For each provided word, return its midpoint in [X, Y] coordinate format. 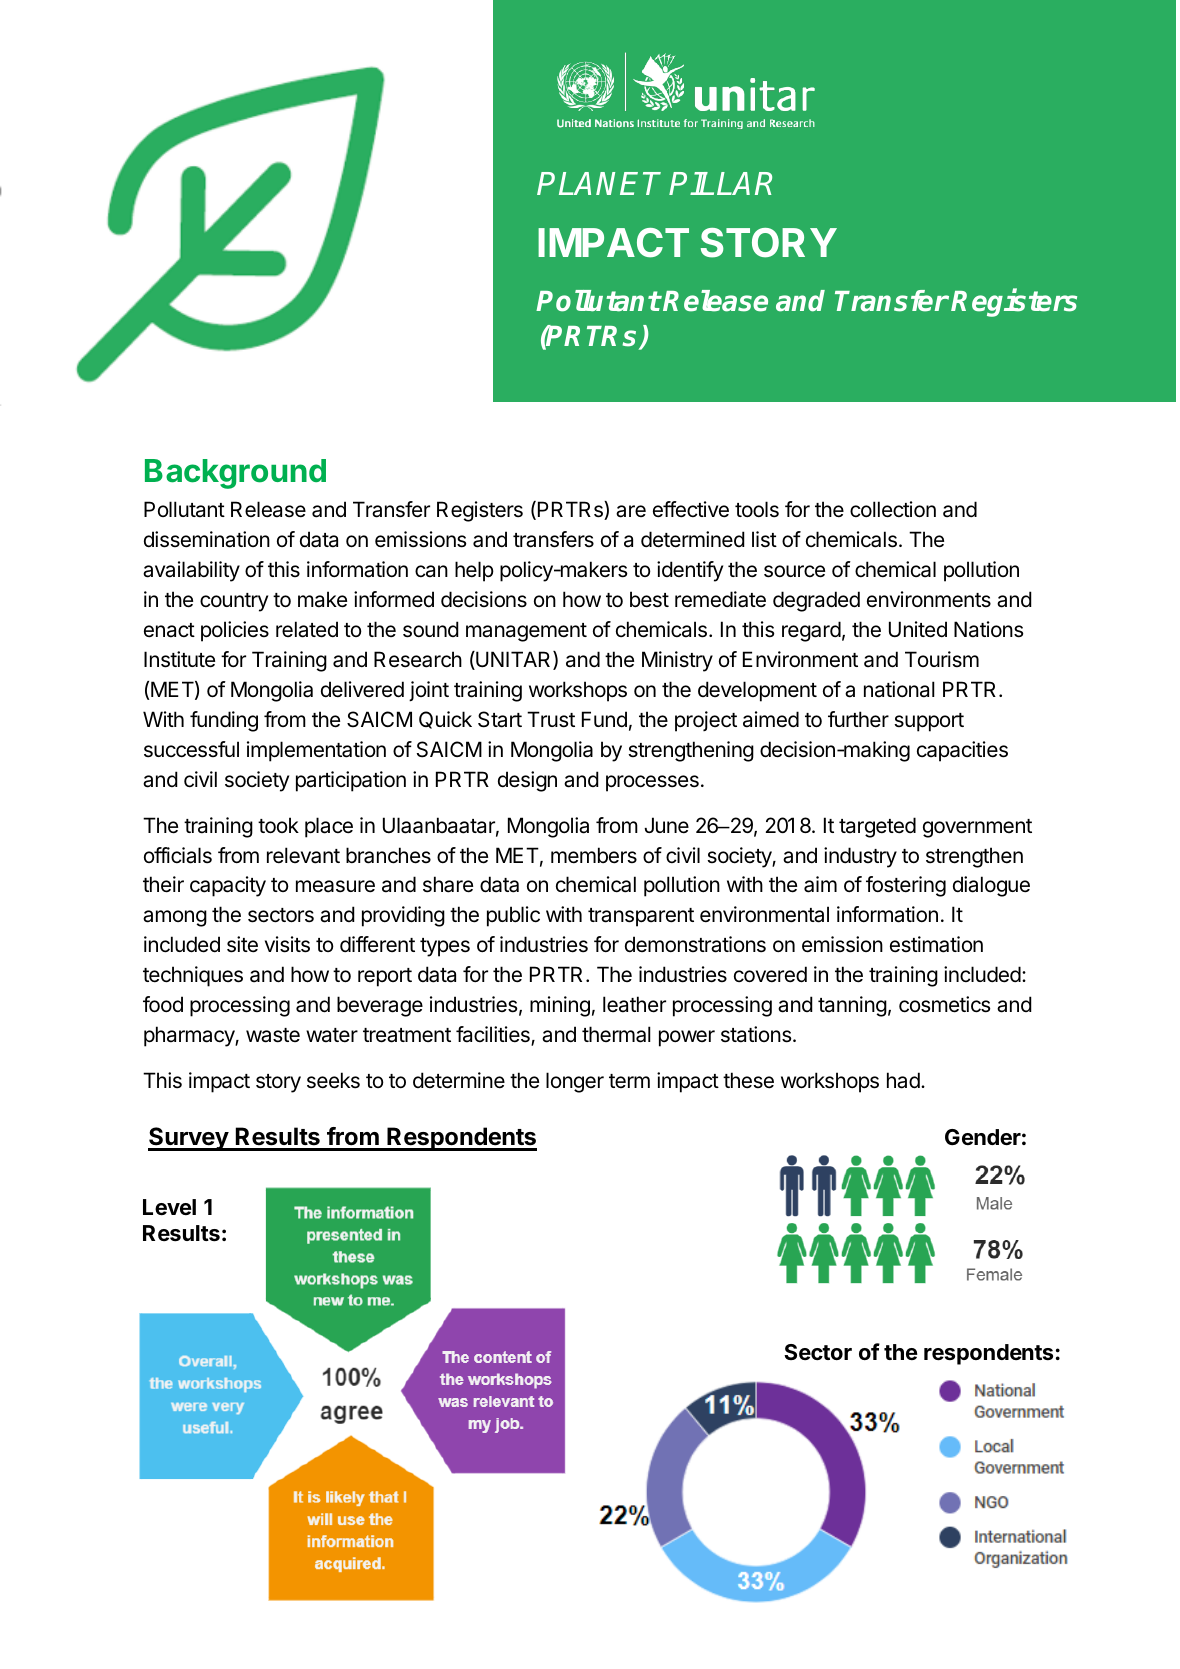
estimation [936, 944]
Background [235, 474]
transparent [641, 917]
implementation [316, 751]
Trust [551, 719]
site [242, 944]
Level [169, 1207]
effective [691, 509]
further [858, 719]
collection [893, 509]
